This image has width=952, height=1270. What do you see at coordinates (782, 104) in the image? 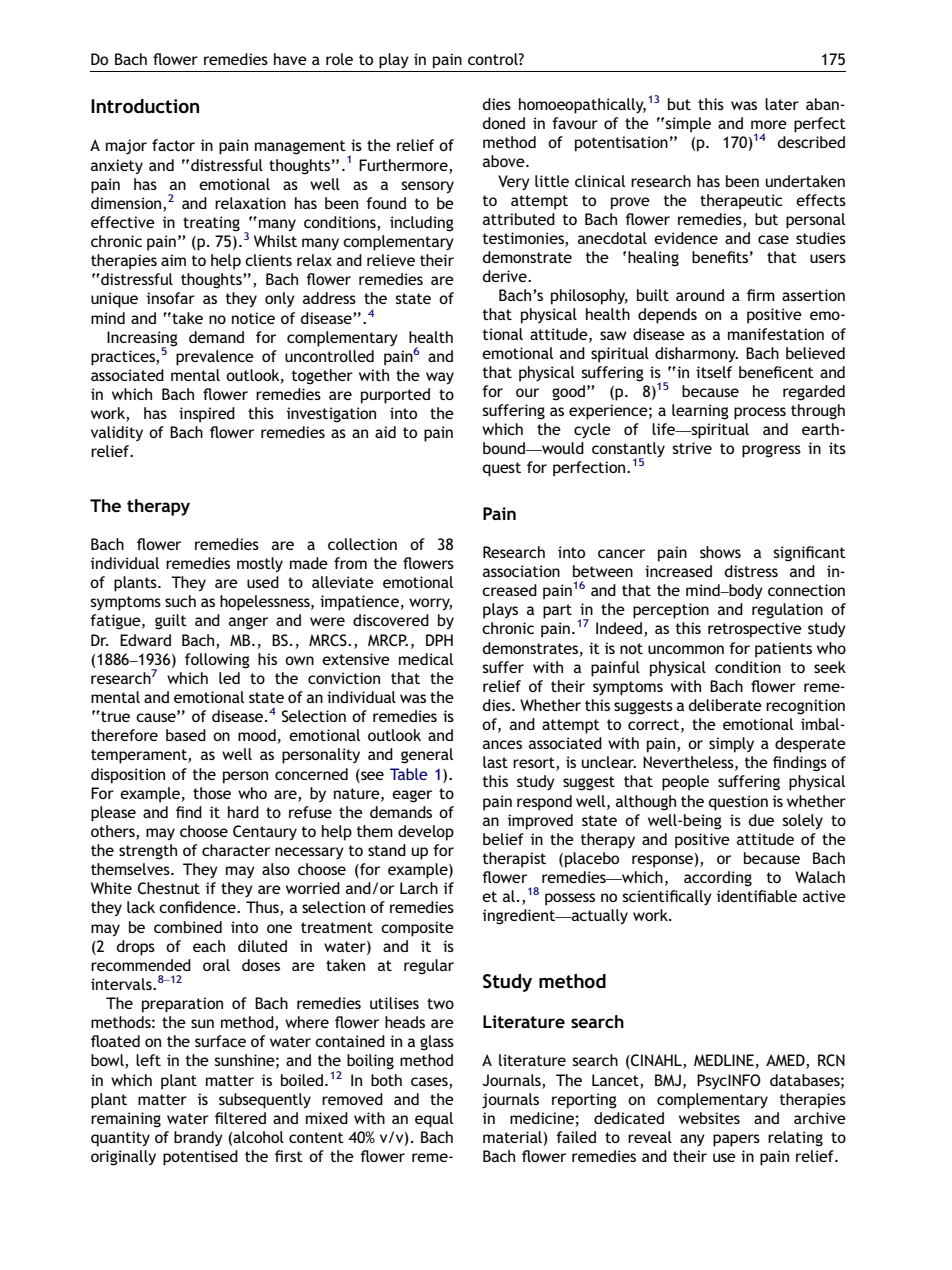
I see `later` at bounding box center [782, 104].
